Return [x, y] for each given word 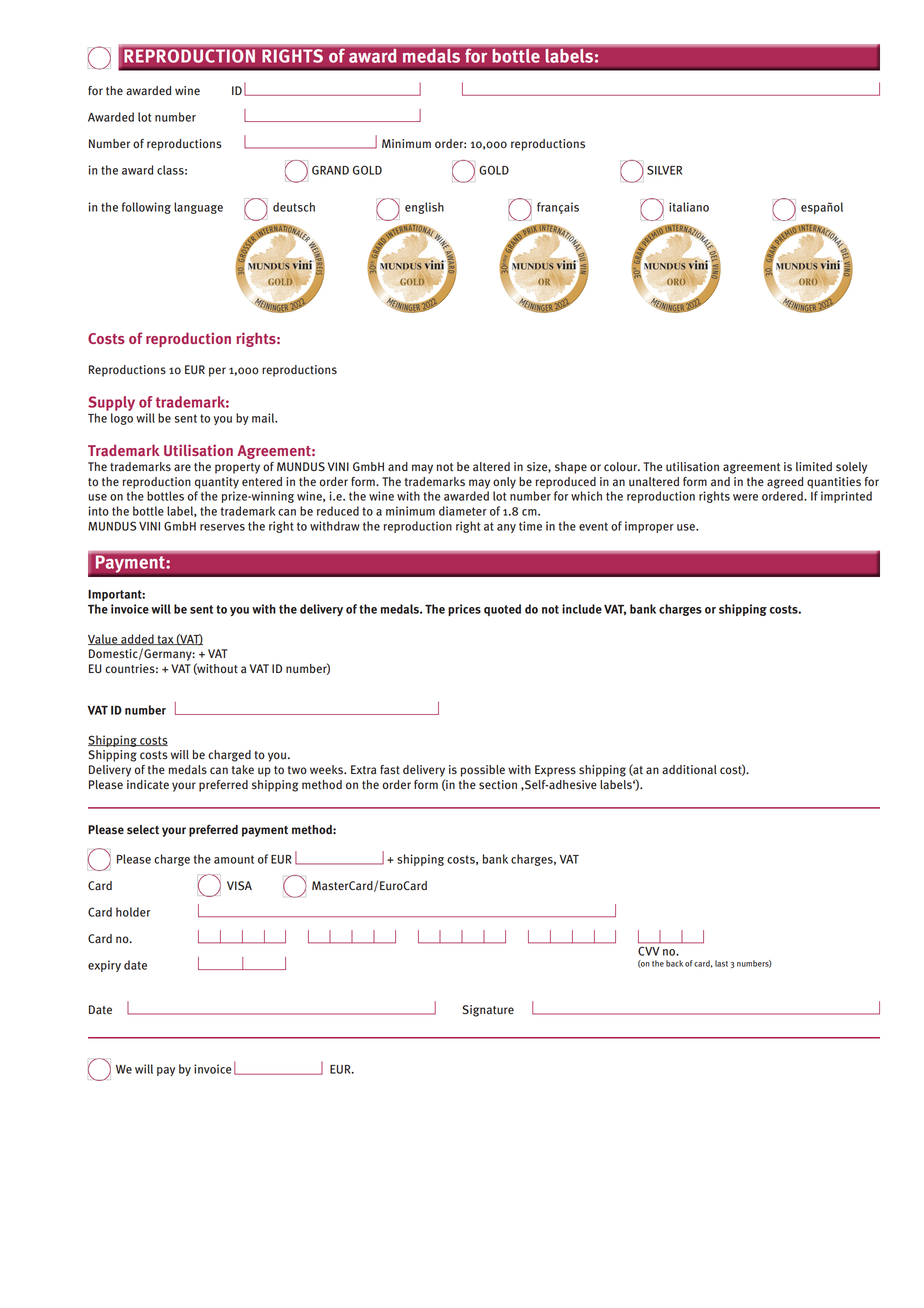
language [198, 208]
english [424, 208]
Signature [488, 1011]
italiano [689, 207]
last [721, 963]
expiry [104, 966]
